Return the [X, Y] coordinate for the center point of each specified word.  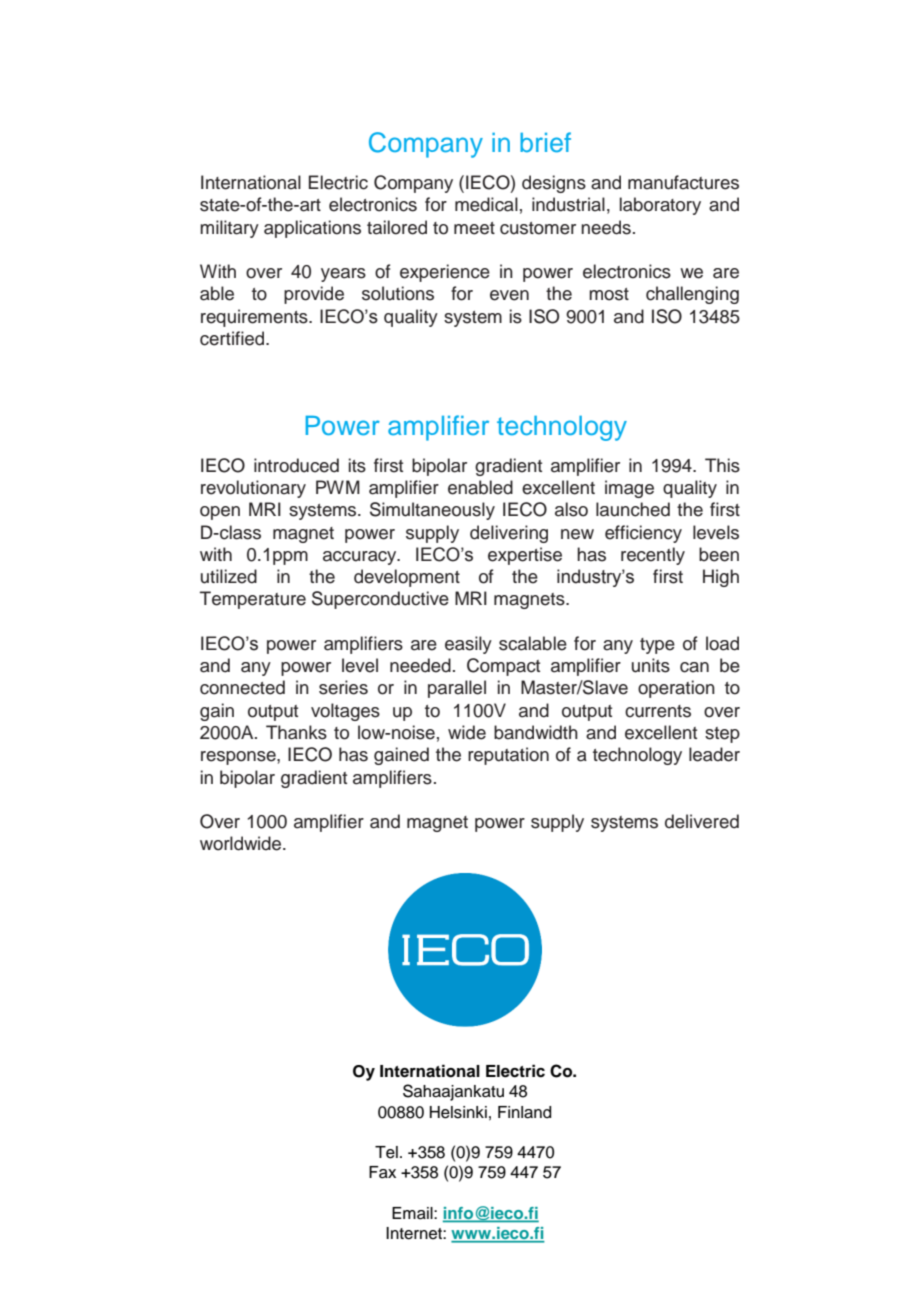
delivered [702, 821]
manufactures [683, 182]
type [657, 646]
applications [312, 229]
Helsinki [458, 1112]
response [239, 758]
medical [486, 204]
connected [242, 687]
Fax [382, 1172]
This [722, 465]
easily [468, 645]
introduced [296, 465]
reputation [508, 756]
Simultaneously [432, 511]
